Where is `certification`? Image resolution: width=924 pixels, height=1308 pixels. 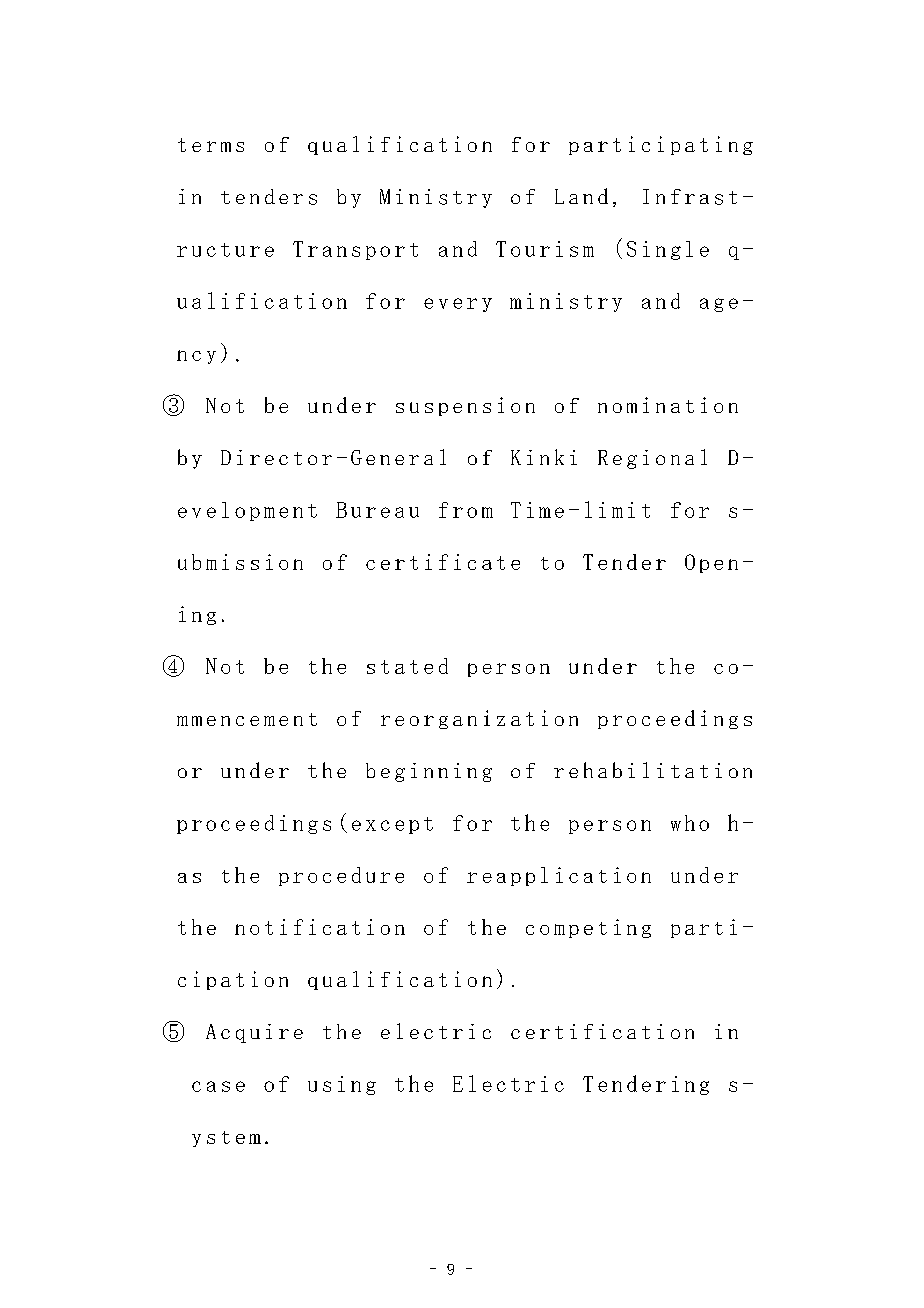 certification is located at coordinates (602, 1031).
